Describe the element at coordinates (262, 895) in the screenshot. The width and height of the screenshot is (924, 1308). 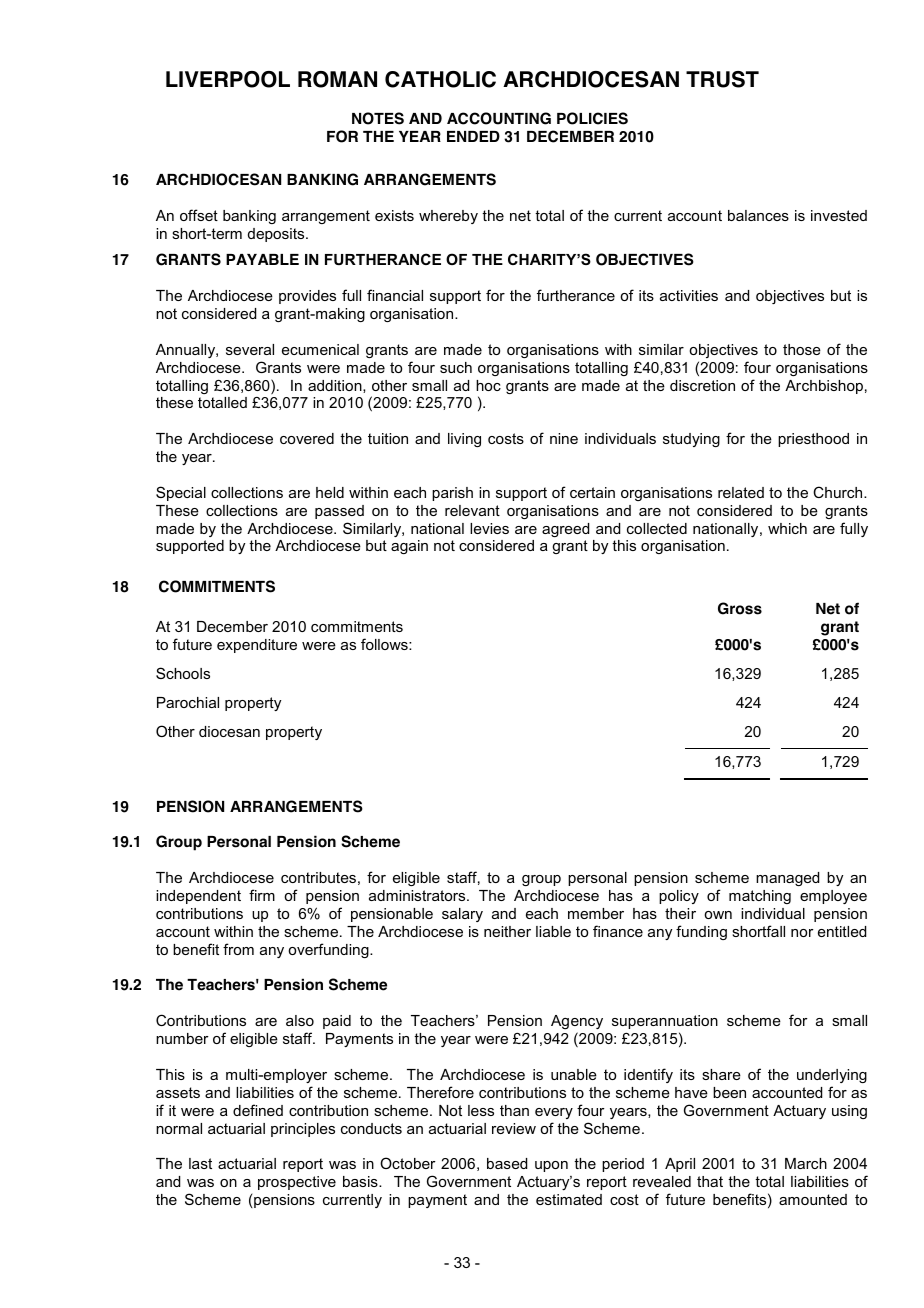
I see `firm` at that location.
